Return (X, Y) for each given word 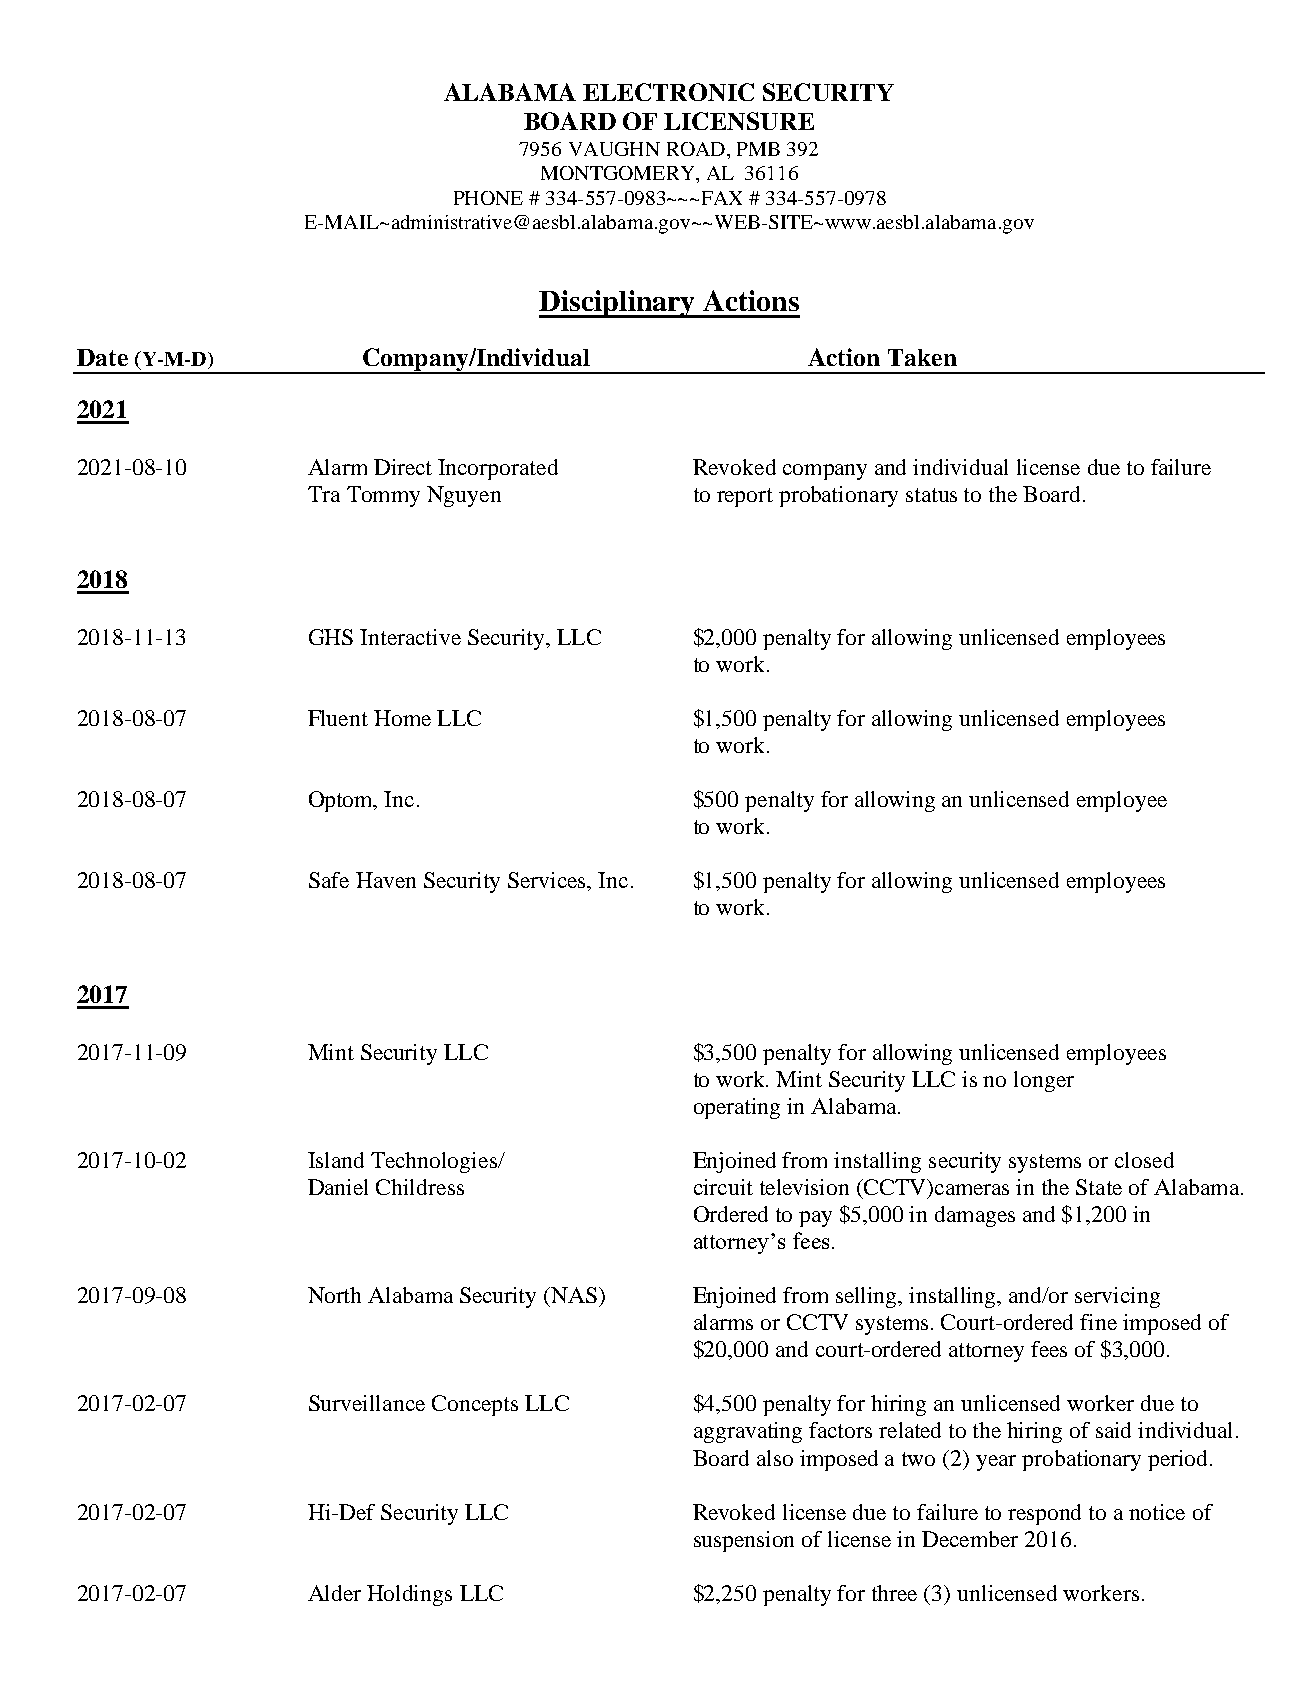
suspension (744, 1541)
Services (548, 880)
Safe (329, 880)
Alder (334, 1593)
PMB (758, 149)
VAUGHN (614, 149)
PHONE (488, 198)
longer (1044, 1081)
